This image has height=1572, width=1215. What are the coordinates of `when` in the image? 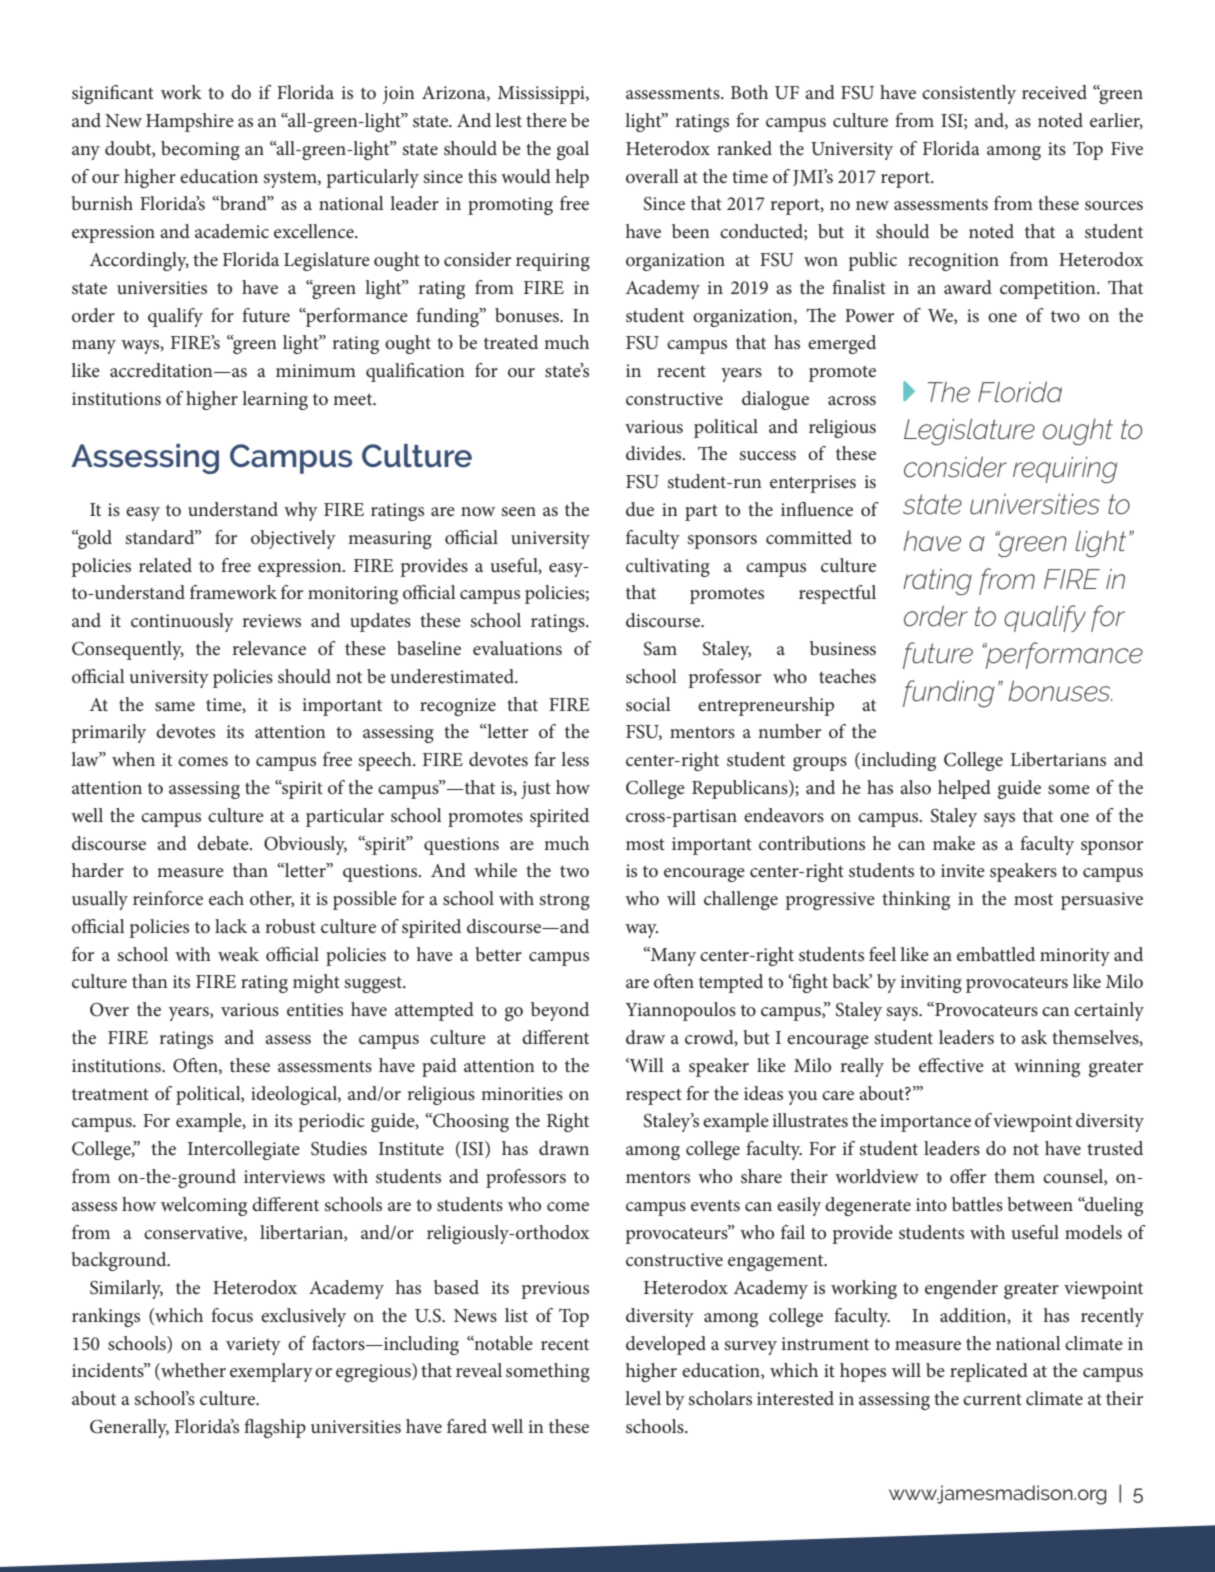 It's located at (133, 759).
